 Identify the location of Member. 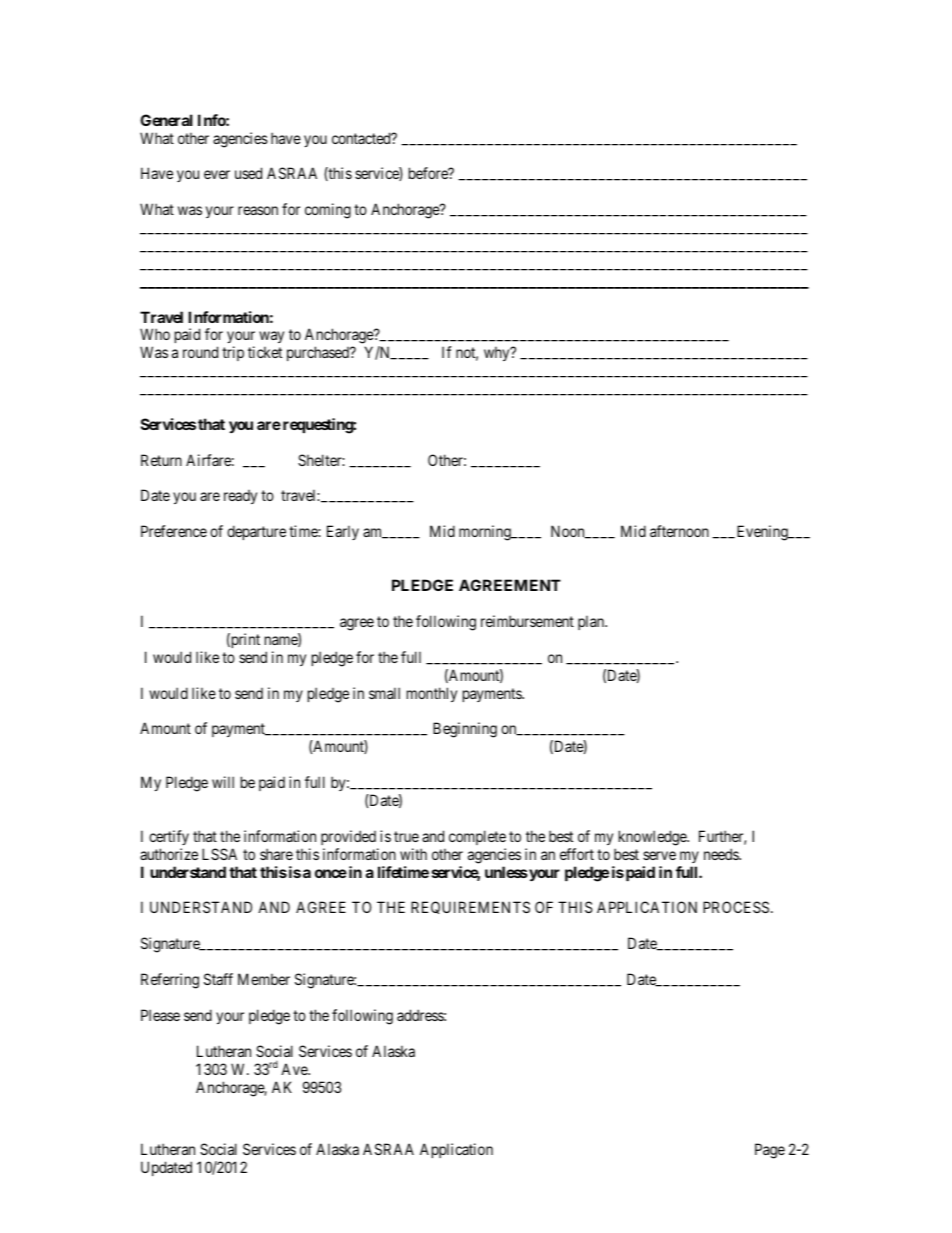
(264, 979).
